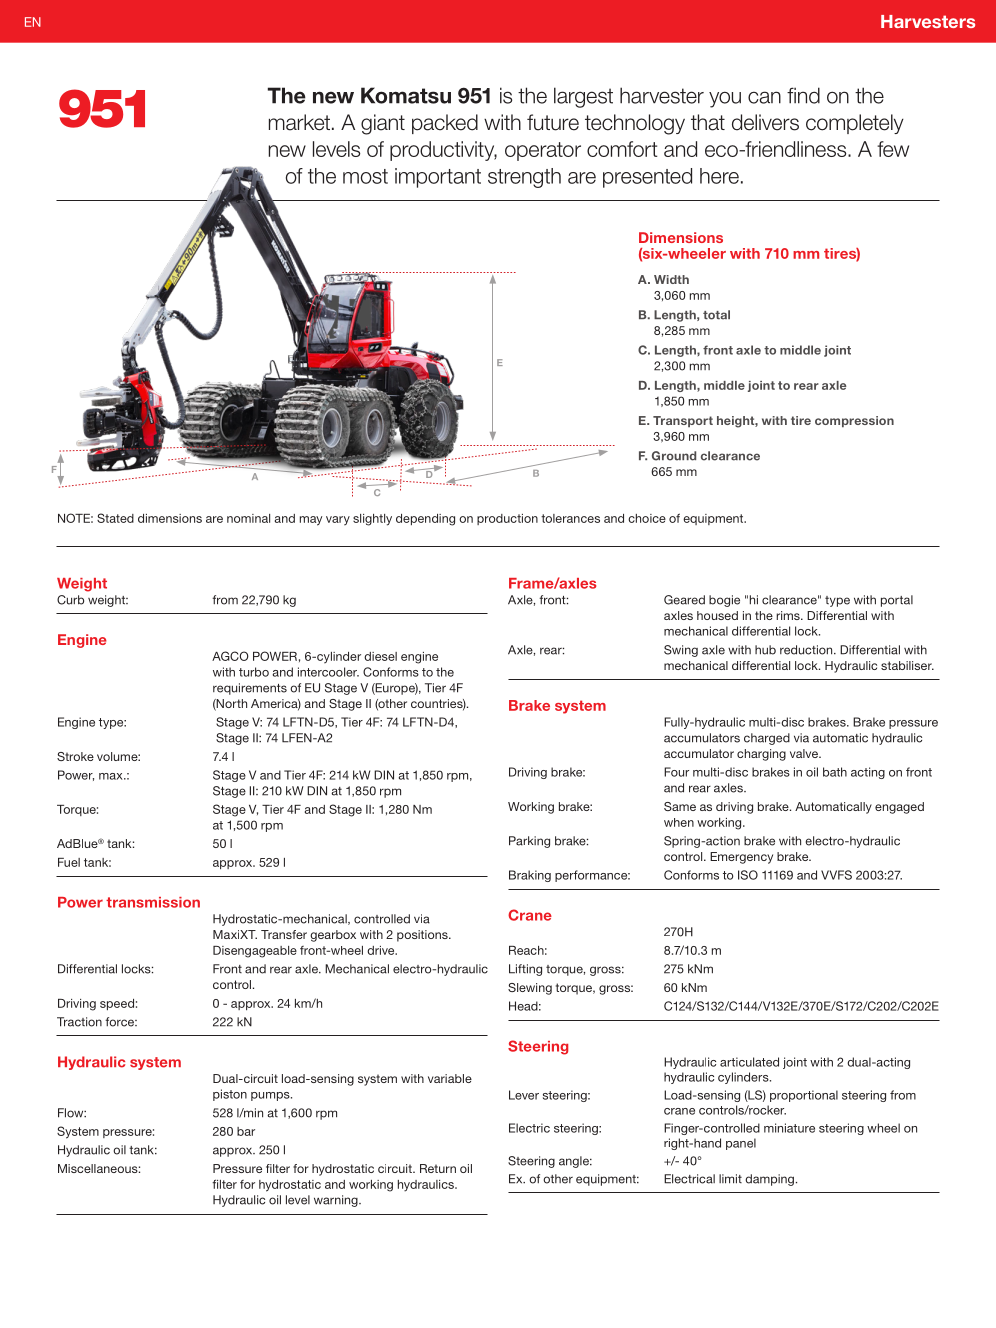 The width and height of the image is (996, 1328). What do you see at coordinates (530, 876) in the image?
I see `Braking` at bounding box center [530, 876].
